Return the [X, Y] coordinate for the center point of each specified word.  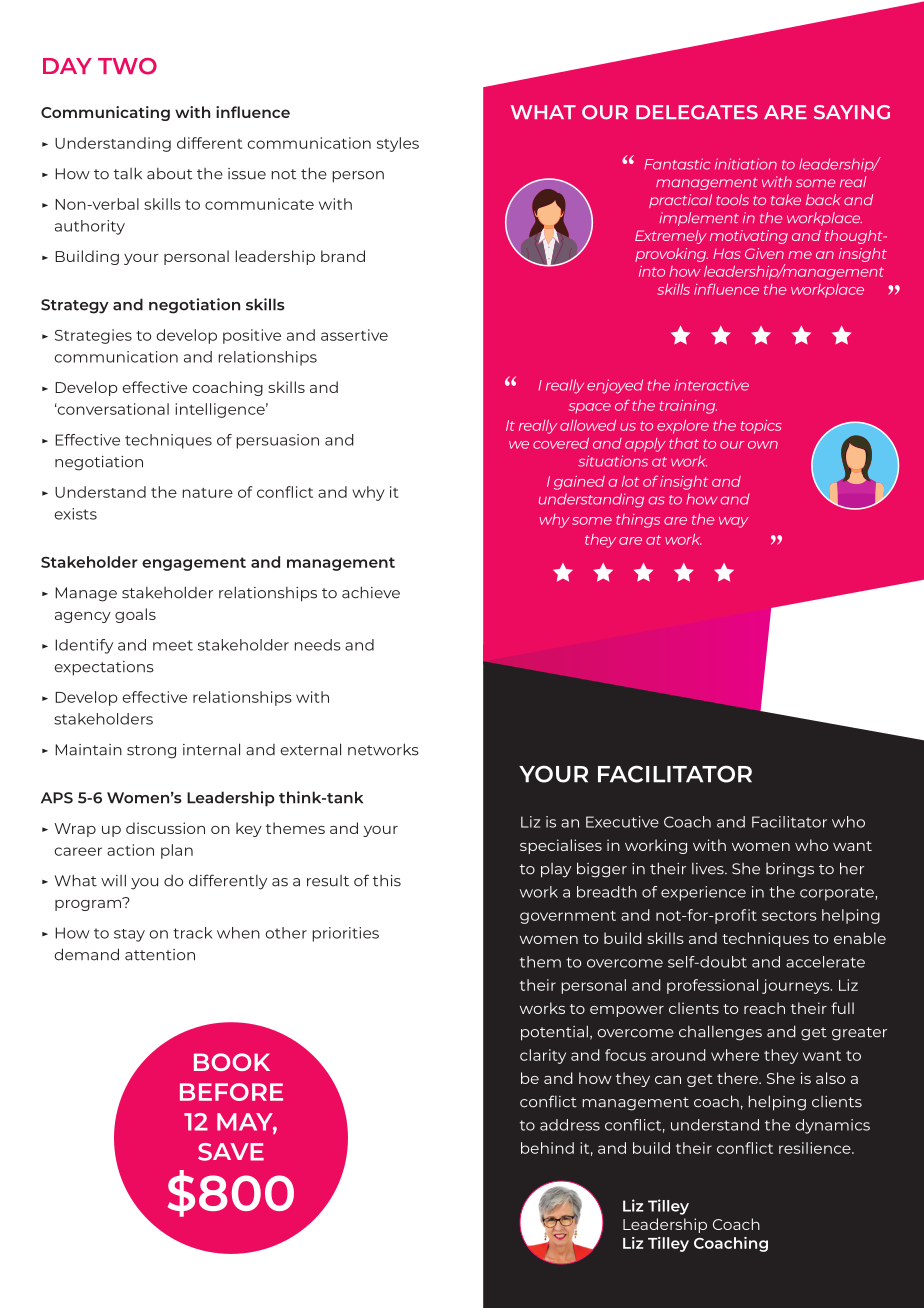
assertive [354, 335]
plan [177, 851]
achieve [371, 592]
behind [547, 1148]
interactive [711, 385]
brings [790, 870]
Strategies [93, 336]
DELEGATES [697, 112]
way [734, 522]
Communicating [105, 113]
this [387, 881]
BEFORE [231, 1092]
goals [135, 615]
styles [398, 144]
